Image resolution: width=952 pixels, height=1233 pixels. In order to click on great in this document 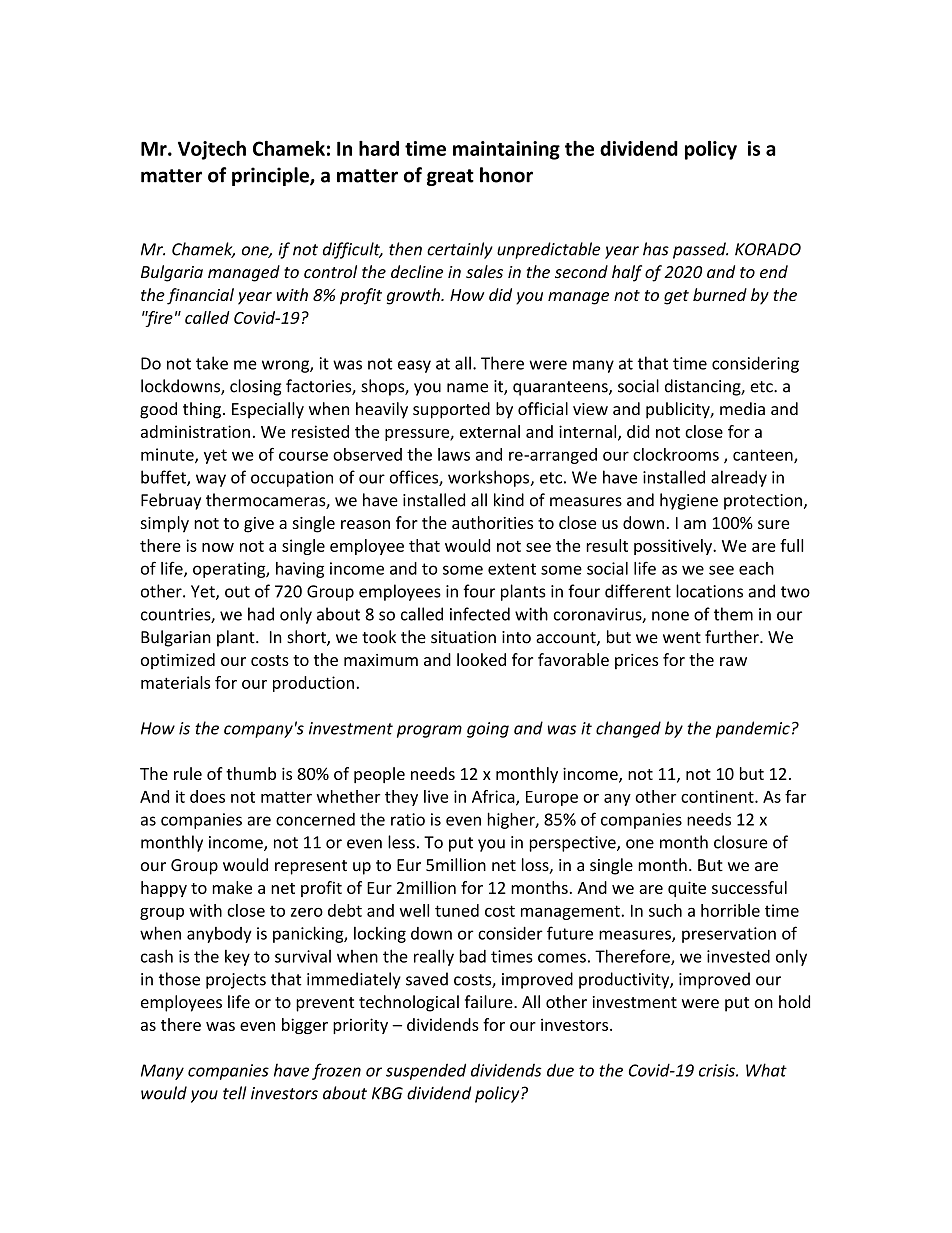, I will do `click(450, 177)`.
